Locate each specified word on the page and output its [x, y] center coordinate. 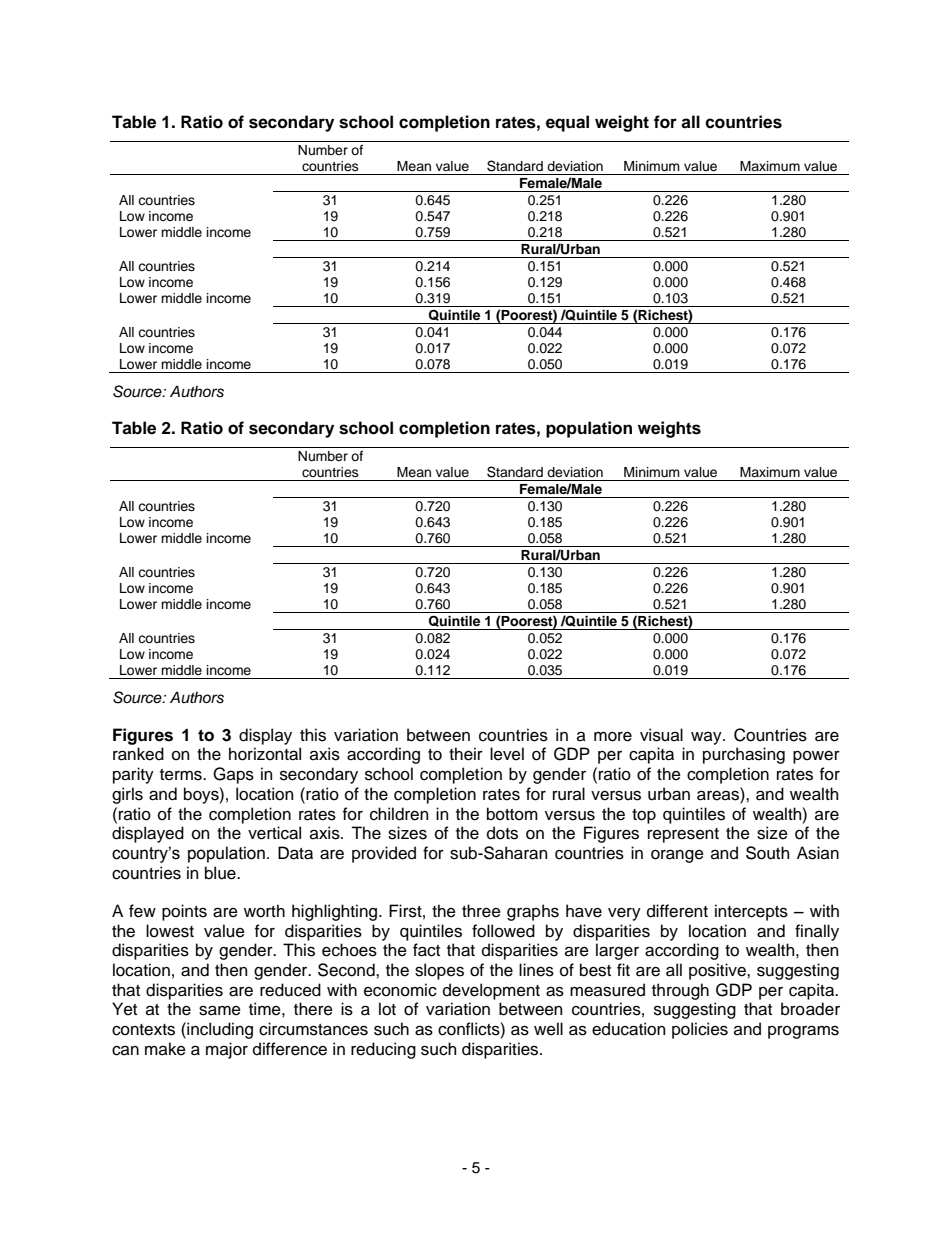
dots [502, 833]
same [220, 1010]
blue [221, 873]
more [613, 737]
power [816, 757]
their [466, 754]
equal [567, 123]
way [707, 738]
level [507, 754]
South [767, 853]
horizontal [265, 754]
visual [661, 735]
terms [182, 775]
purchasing [744, 755]
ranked [138, 754]
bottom [512, 814]
